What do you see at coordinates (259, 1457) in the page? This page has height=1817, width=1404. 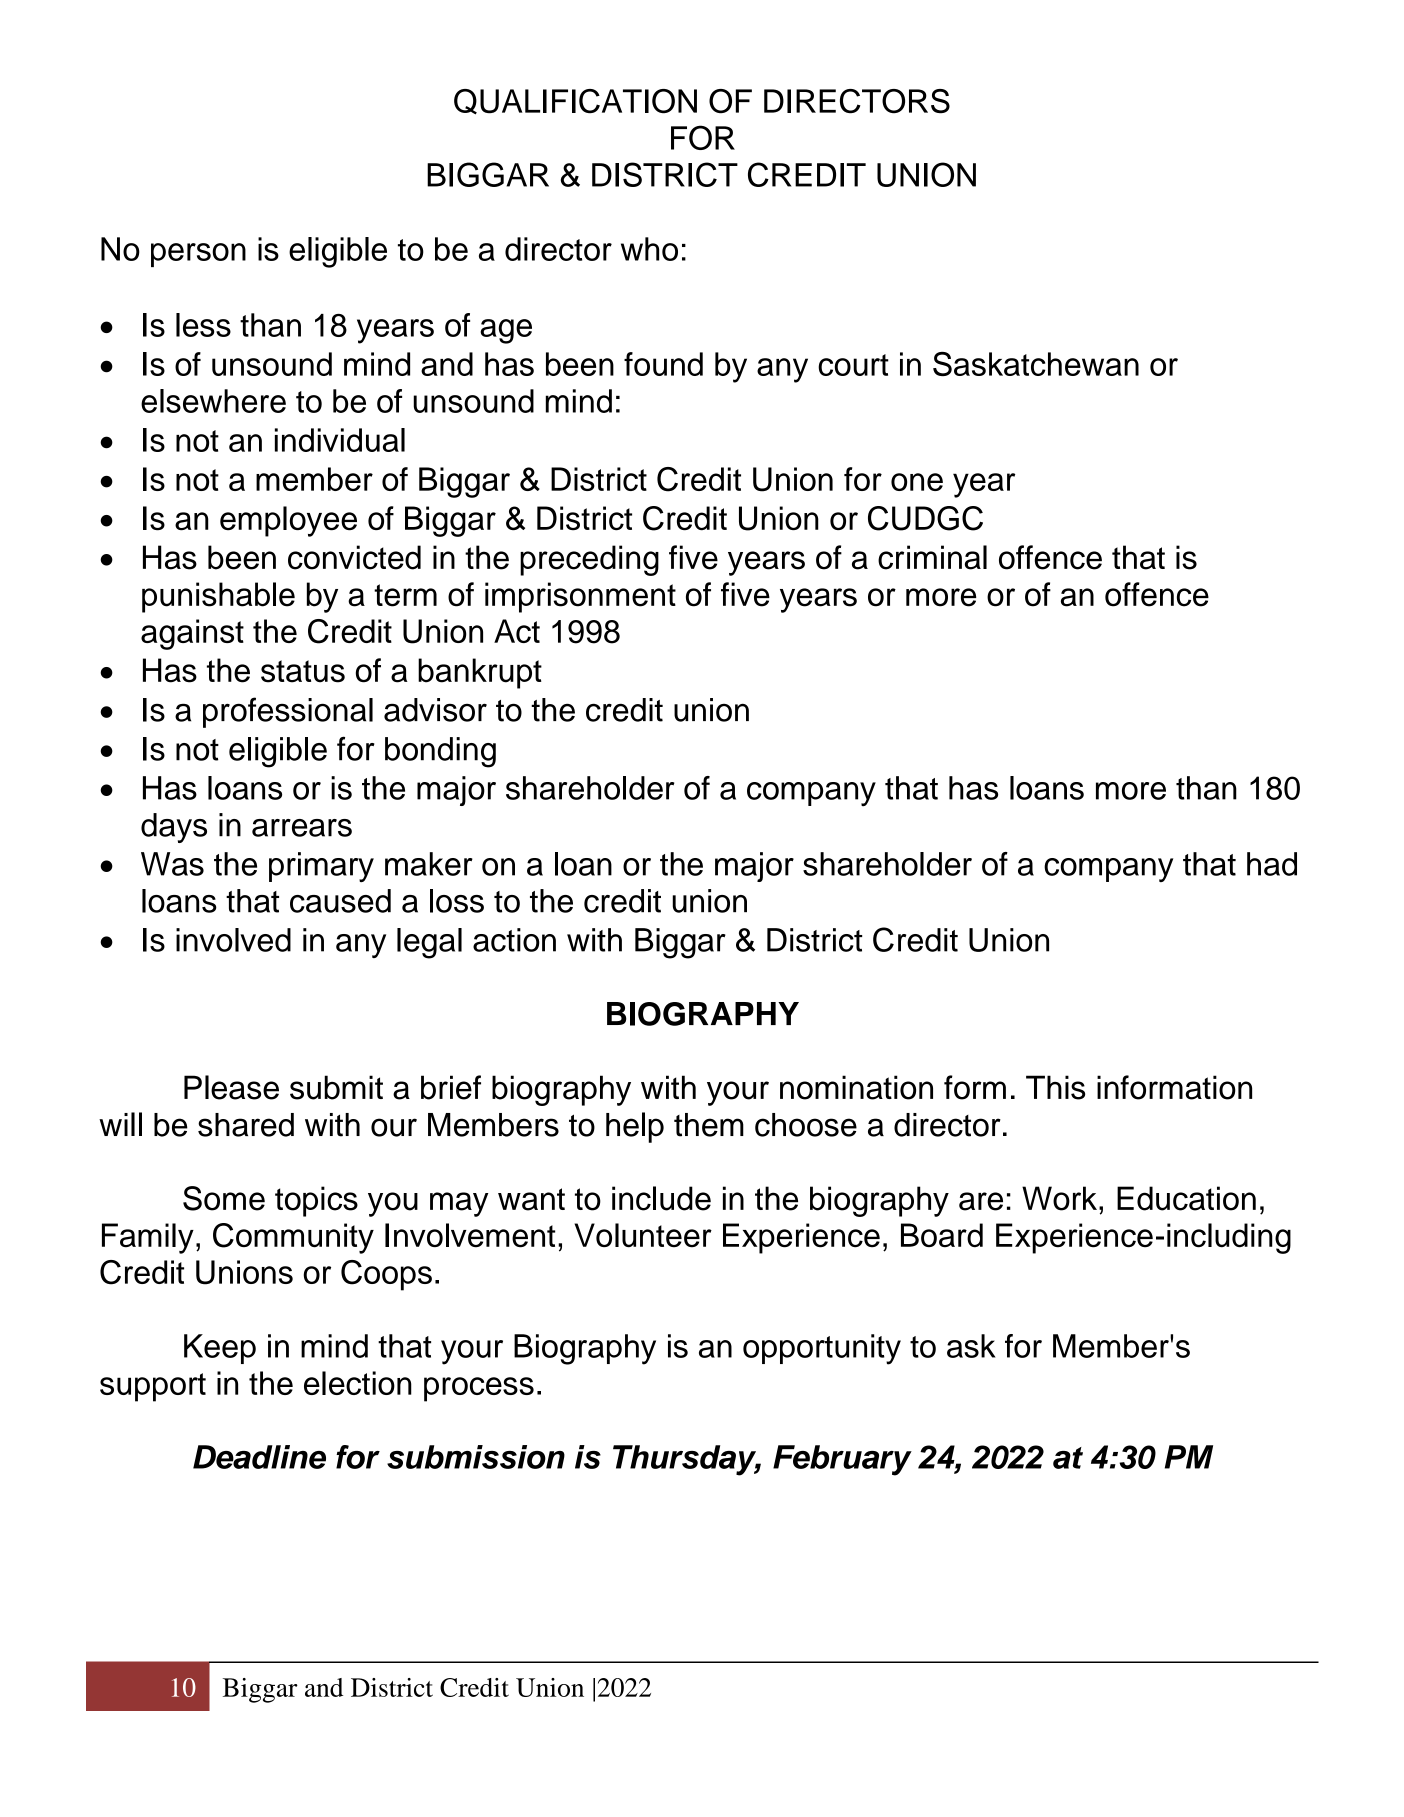 I see `Deadline` at bounding box center [259, 1457].
